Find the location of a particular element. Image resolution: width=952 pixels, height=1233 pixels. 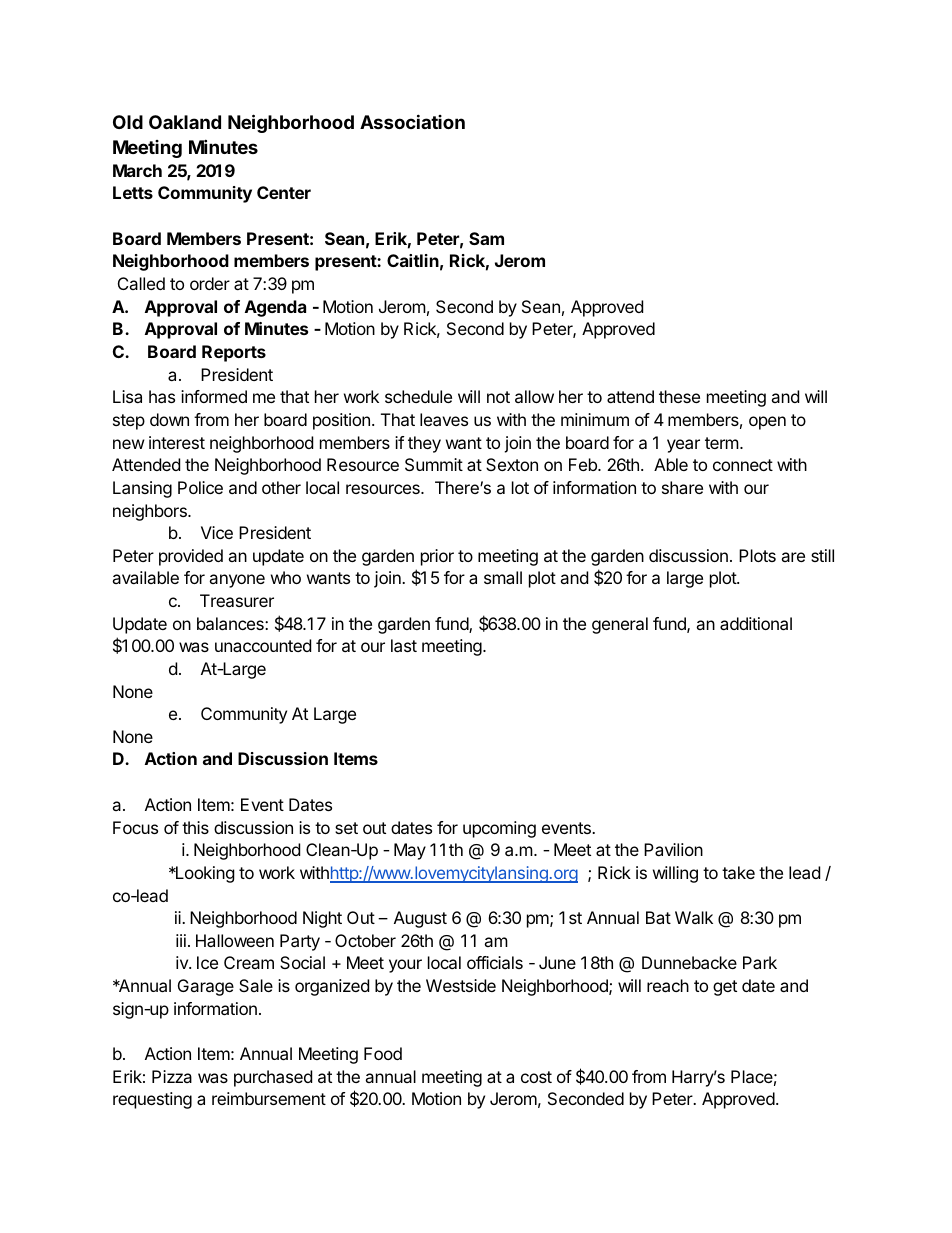

upcoming is located at coordinates (499, 829).
